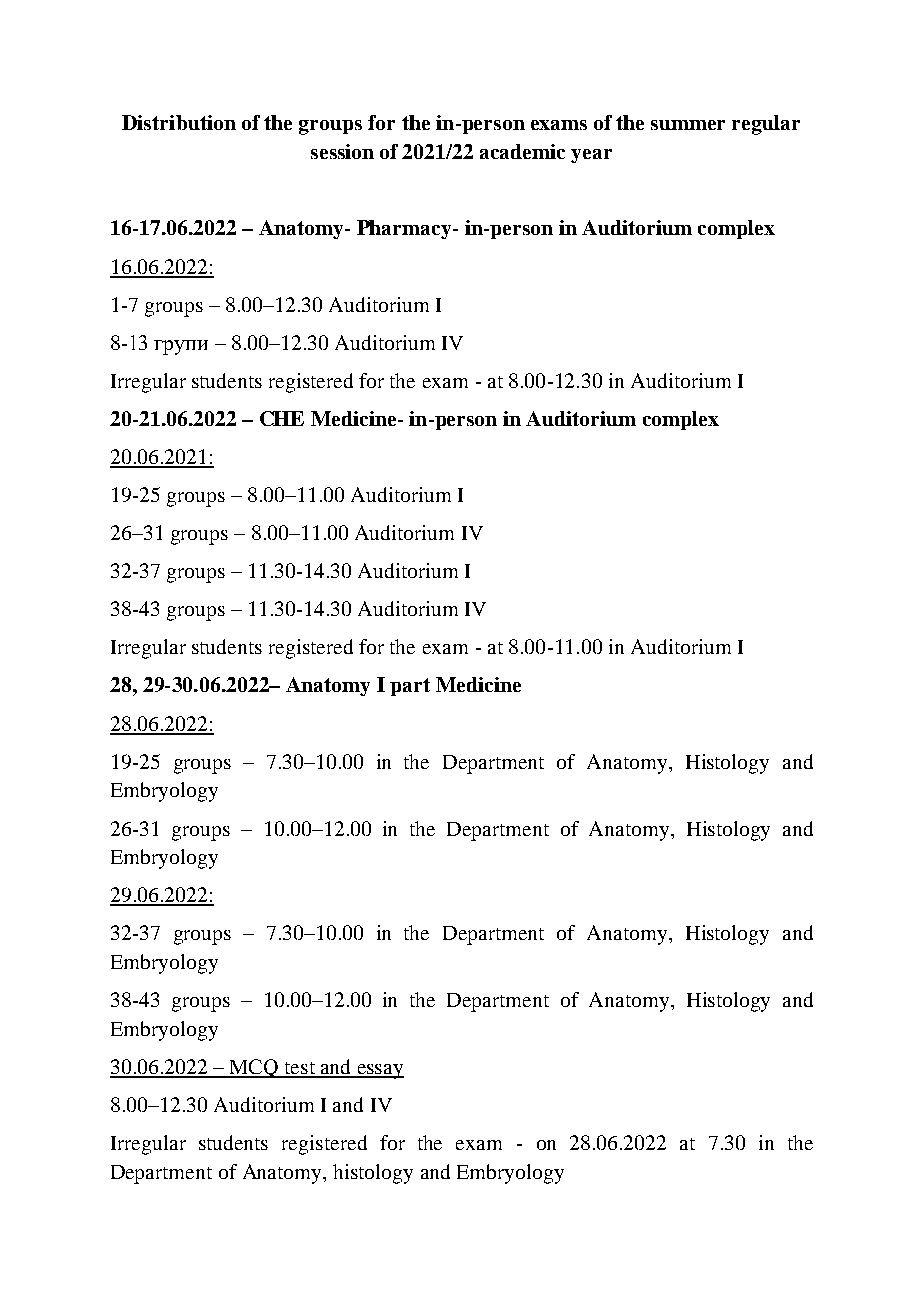 Image resolution: width=924 pixels, height=1308 pixels. I want to click on MCQ, so click(254, 1068).
